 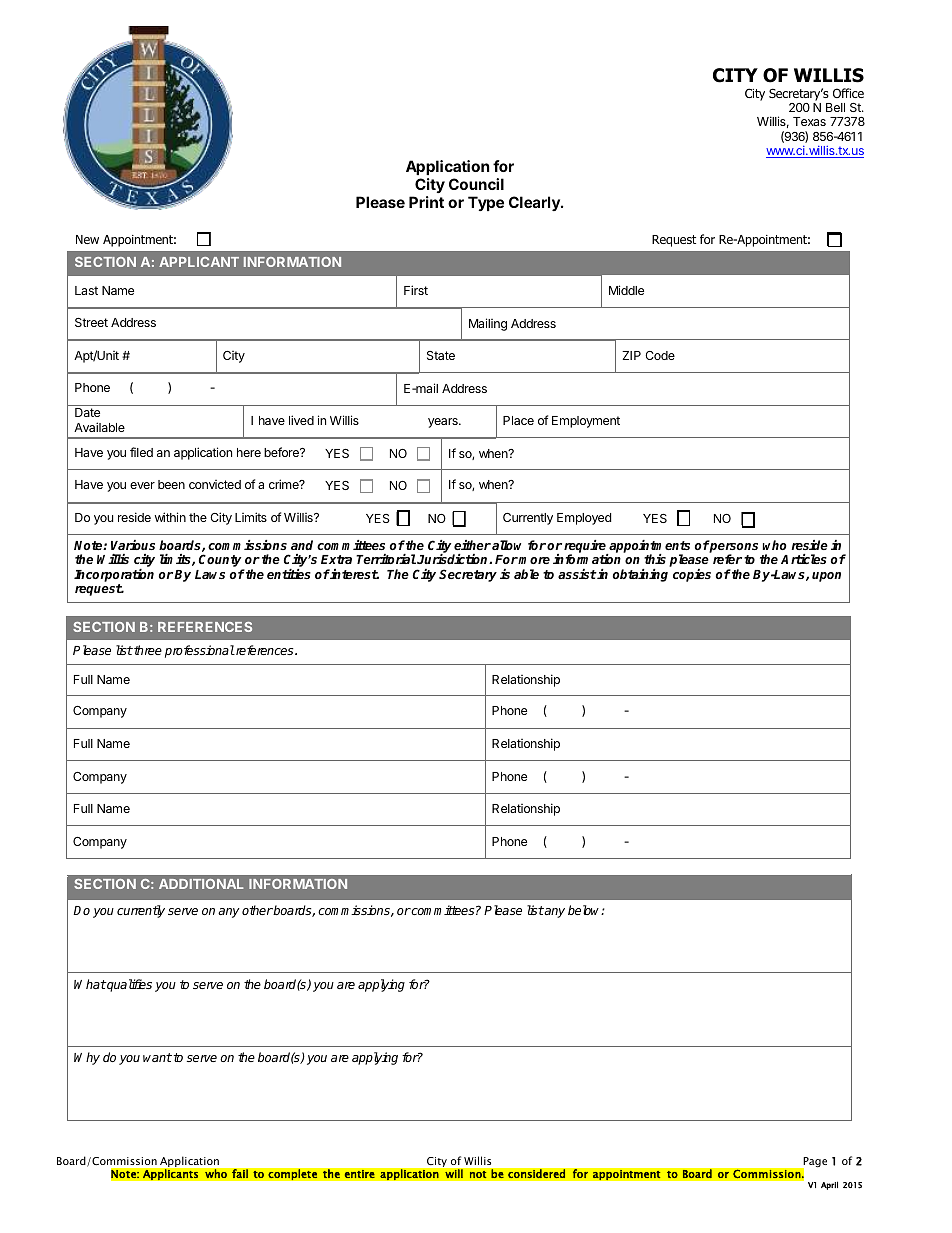 What do you see at coordinates (476, 184) in the page?
I see `Council` at bounding box center [476, 184].
